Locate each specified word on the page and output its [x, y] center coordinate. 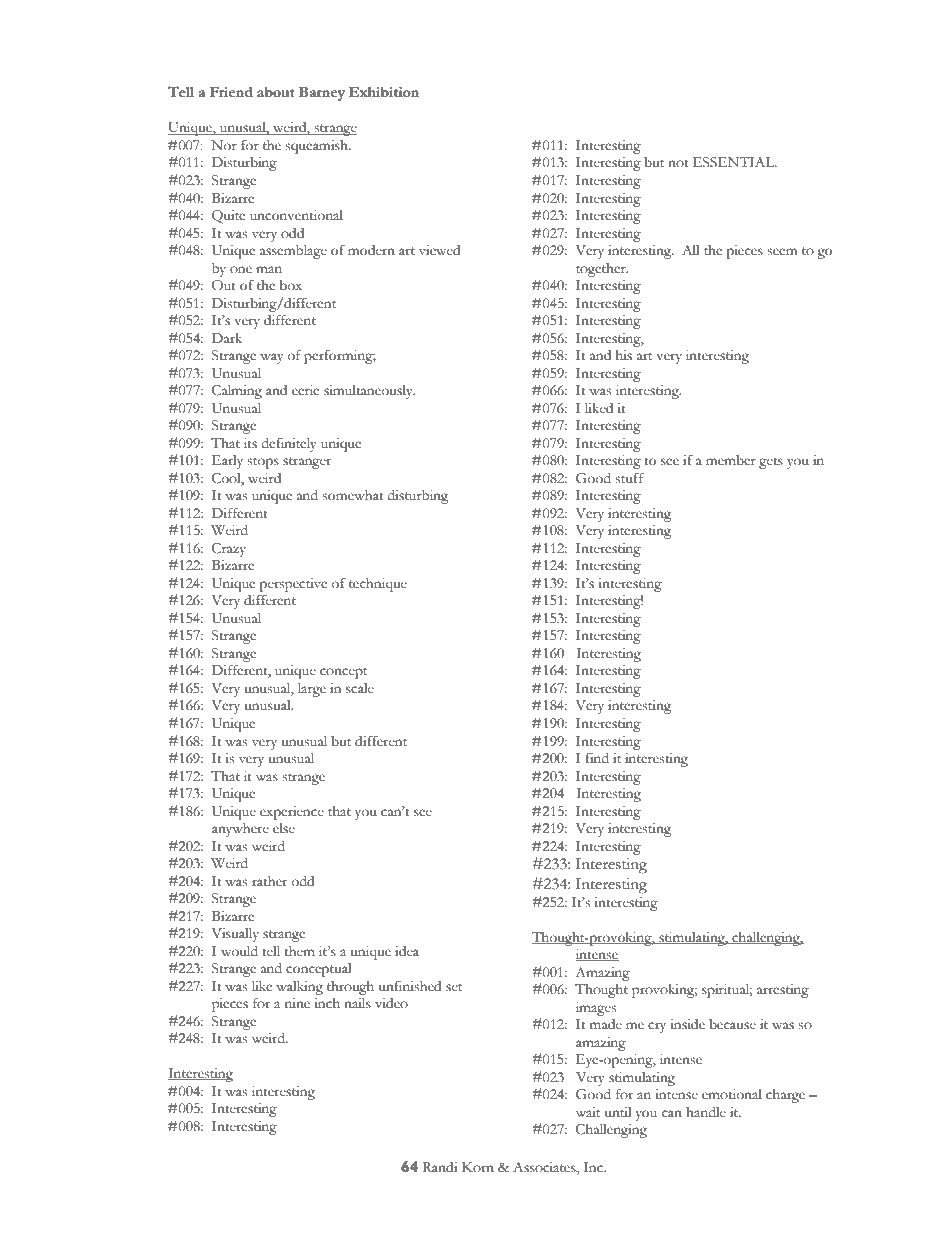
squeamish [318, 147]
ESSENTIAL [735, 162]
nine [297, 1003]
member [731, 460]
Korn [478, 1167]
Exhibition [384, 92]
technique [378, 585]
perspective [293, 585]
